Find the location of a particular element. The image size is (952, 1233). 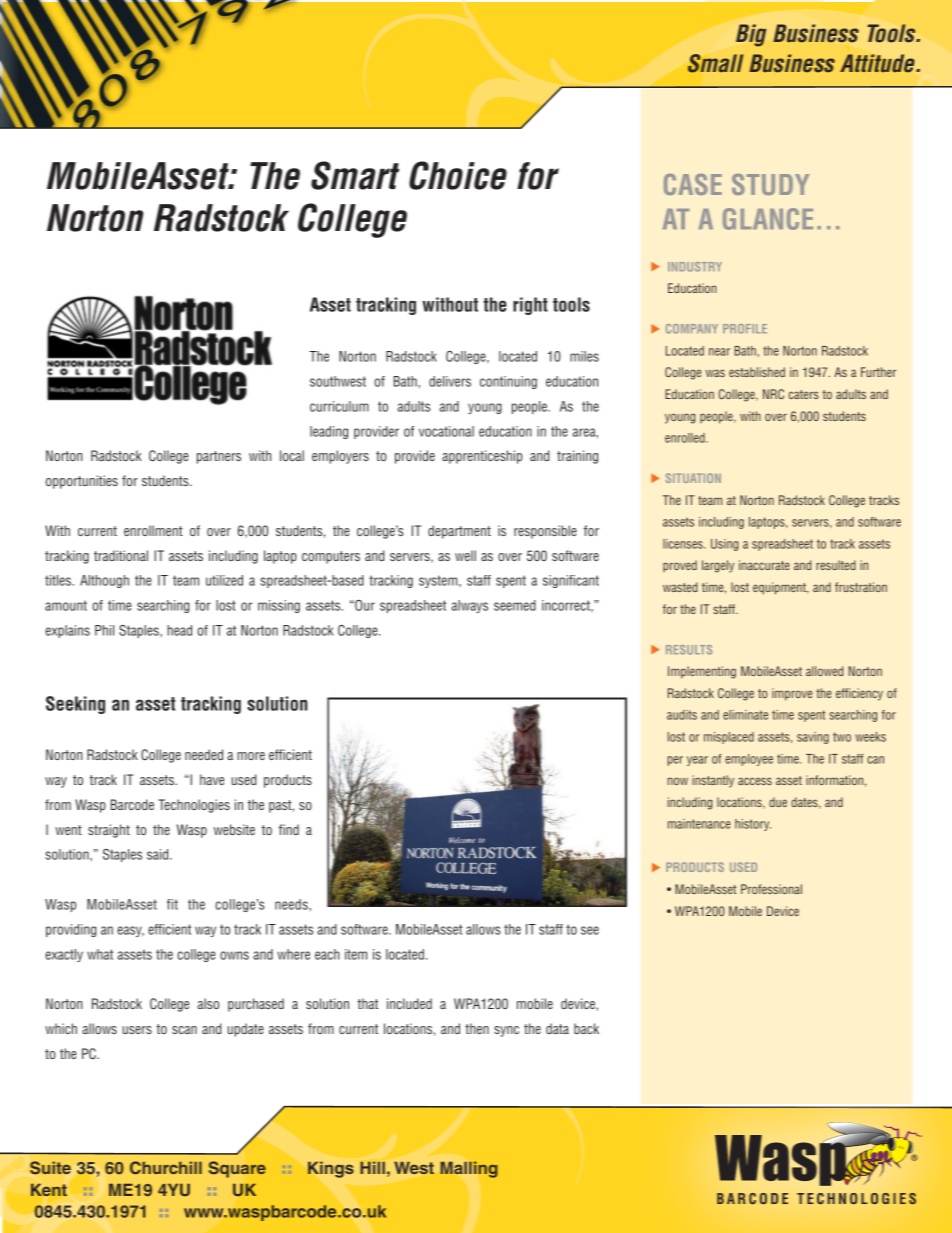

right is located at coordinates (530, 306).
